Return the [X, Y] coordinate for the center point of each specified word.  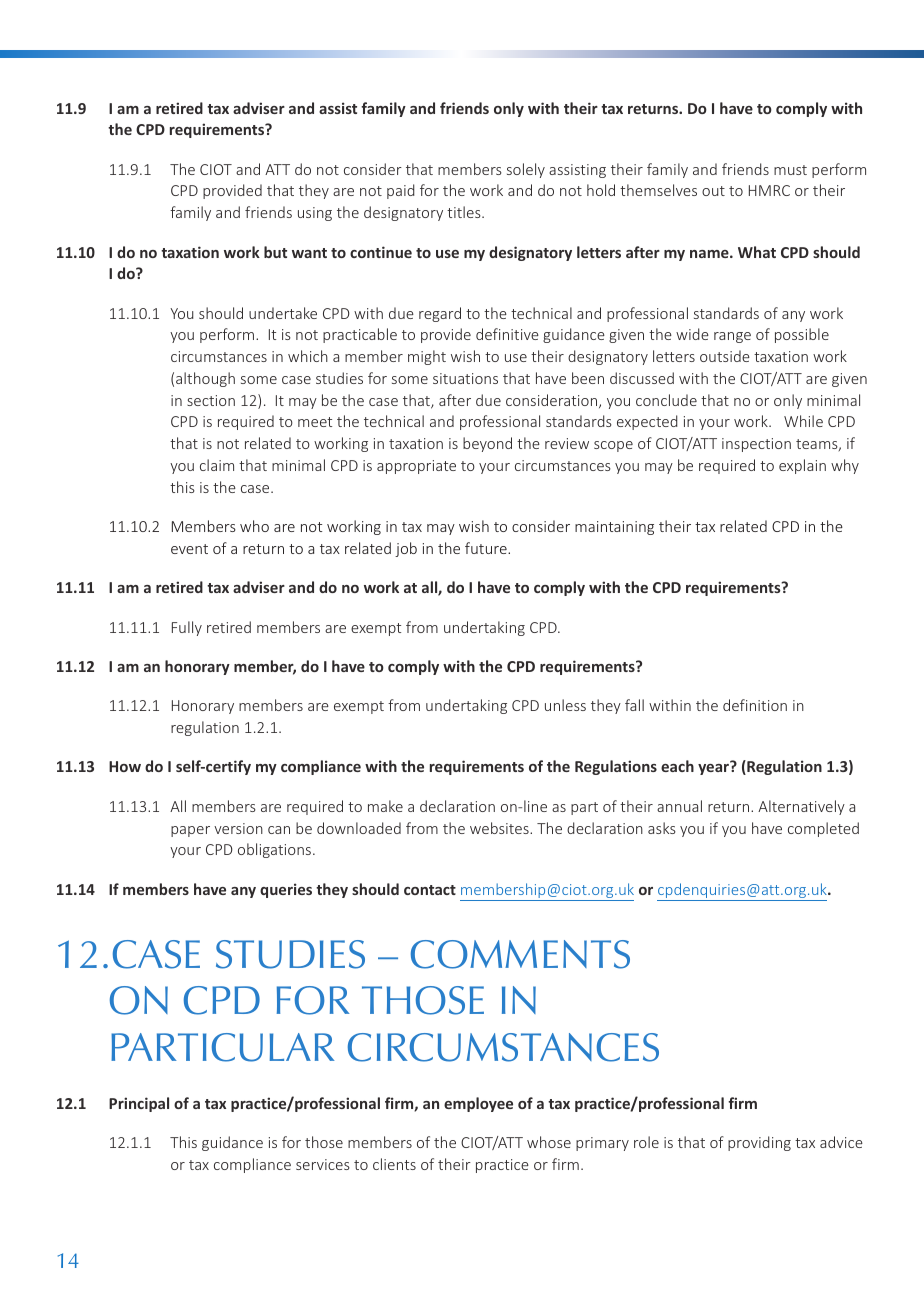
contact [430, 890]
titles [465, 212]
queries [286, 890]
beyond [487, 444]
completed [823, 829]
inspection [756, 445]
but [275, 252]
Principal [139, 1104]
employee [478, 1104]
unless [565, 705]
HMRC [769, 190]
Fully [187, 628]
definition [755, 705]
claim [217, 465]
